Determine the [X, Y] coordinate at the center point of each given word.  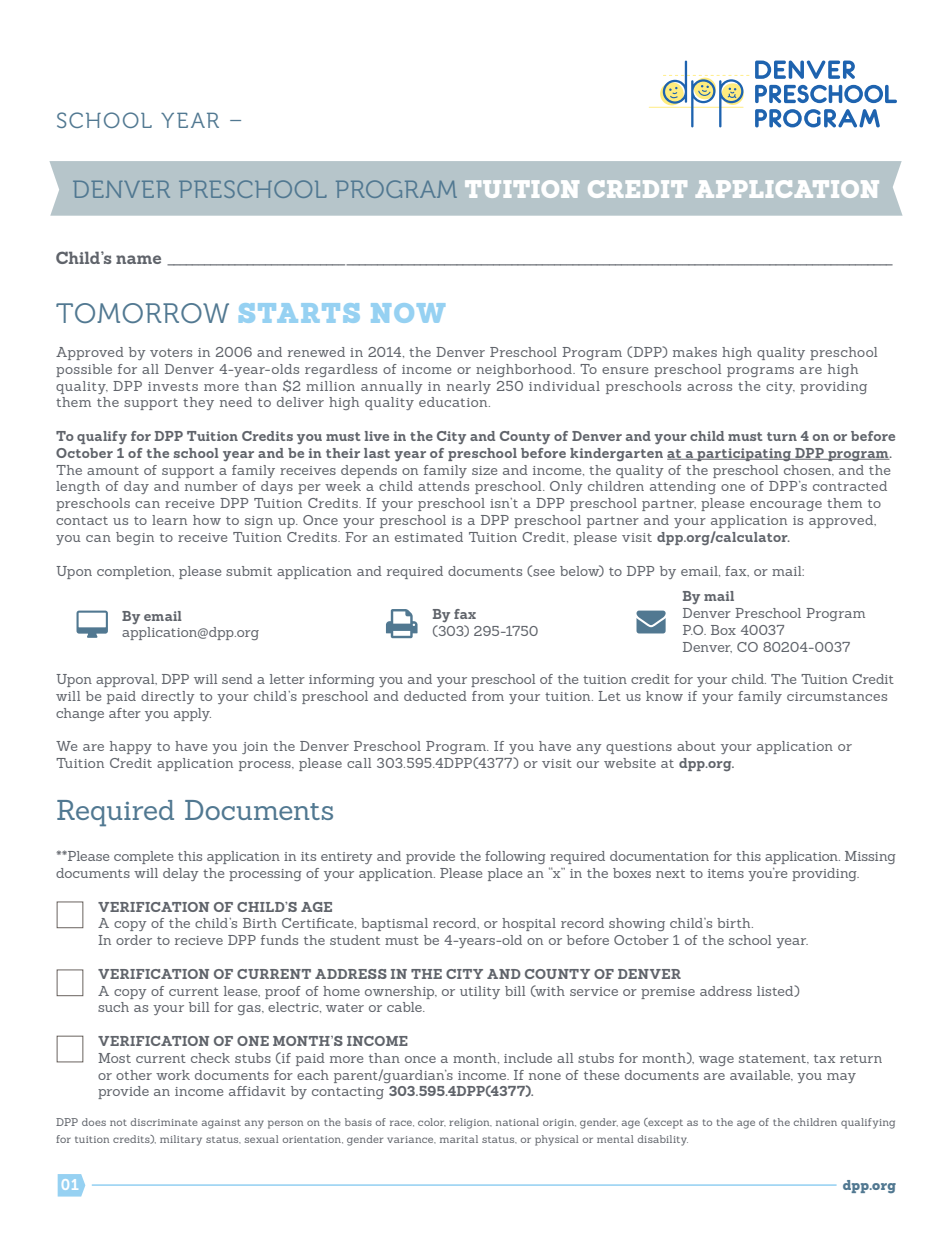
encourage [786, 506]
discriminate [164, 1122]
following [515, 857]
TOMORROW [142, 313]
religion [470, 1123]
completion [135, 572]
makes [695, 352]
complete [143, 857]
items [726, 873]
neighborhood [525, 370]
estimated [429, 537]
